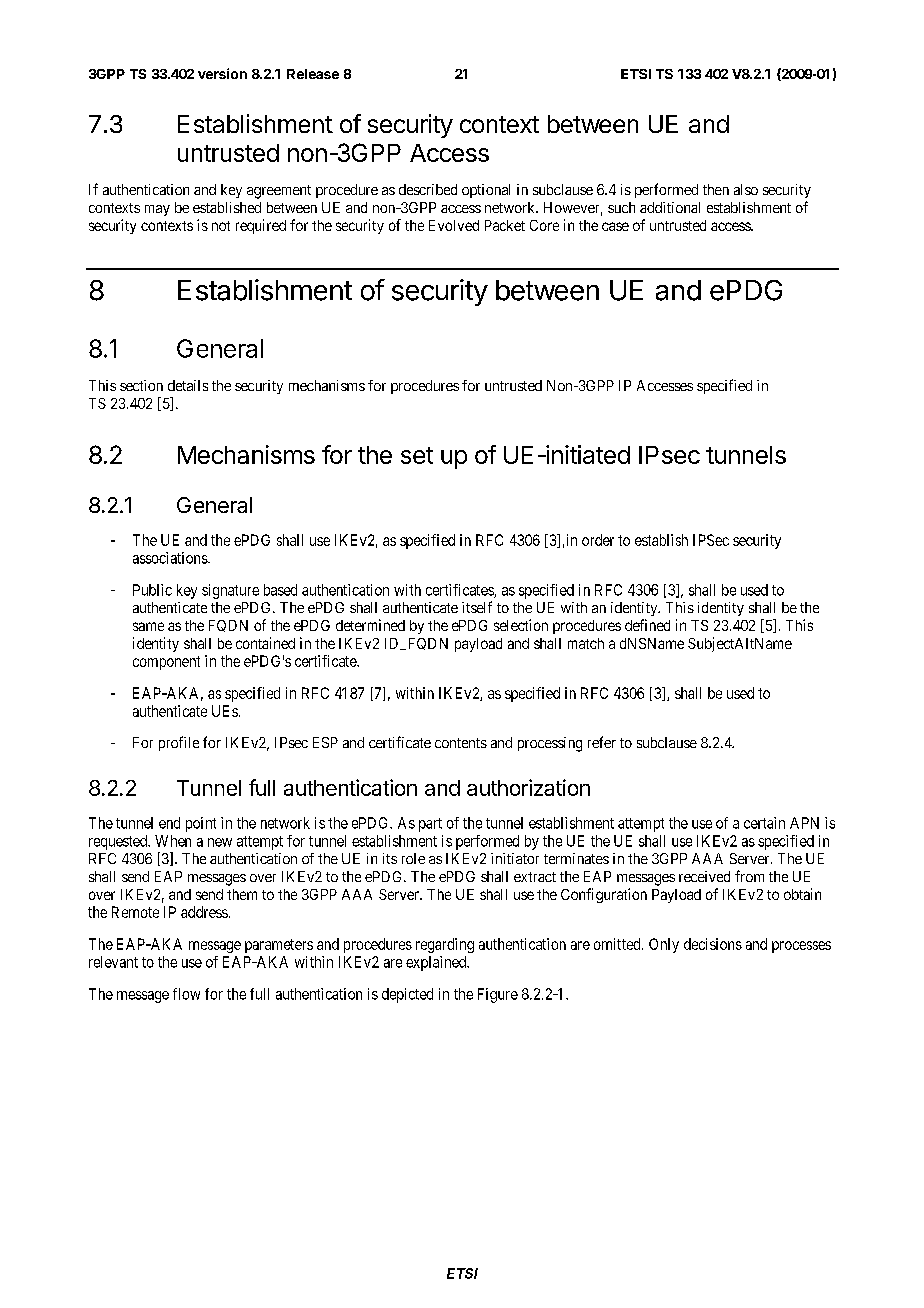 This page has width=924, height=1308. I want to click on associations, so click(171, 558).
